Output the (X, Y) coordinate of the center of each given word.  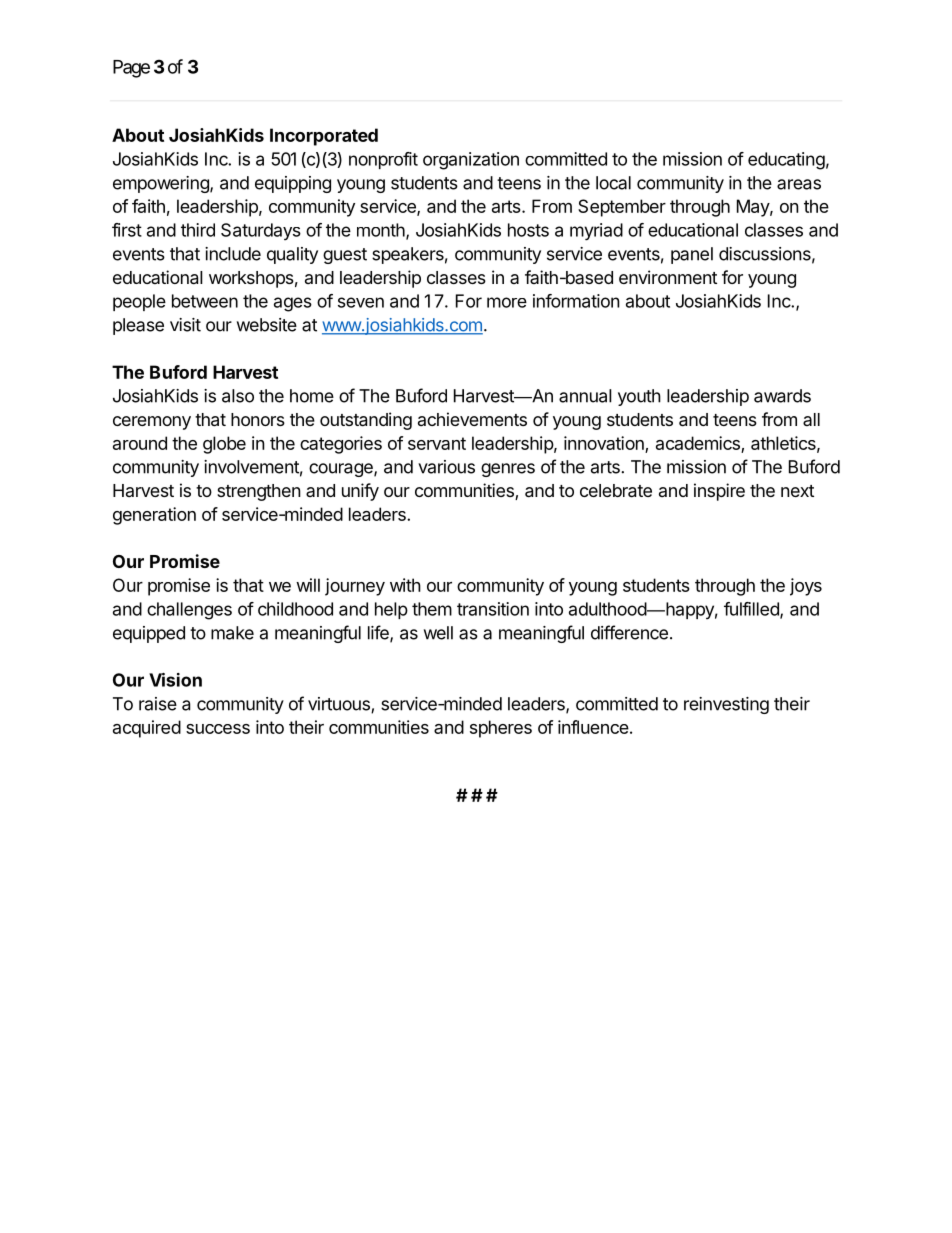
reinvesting (726, 705)
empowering (162, 184)
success (218, 729)
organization (471, 161)
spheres (501, 729)
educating (786, 161)
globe (224, 445)
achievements (472, 419)
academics (698, 443)
